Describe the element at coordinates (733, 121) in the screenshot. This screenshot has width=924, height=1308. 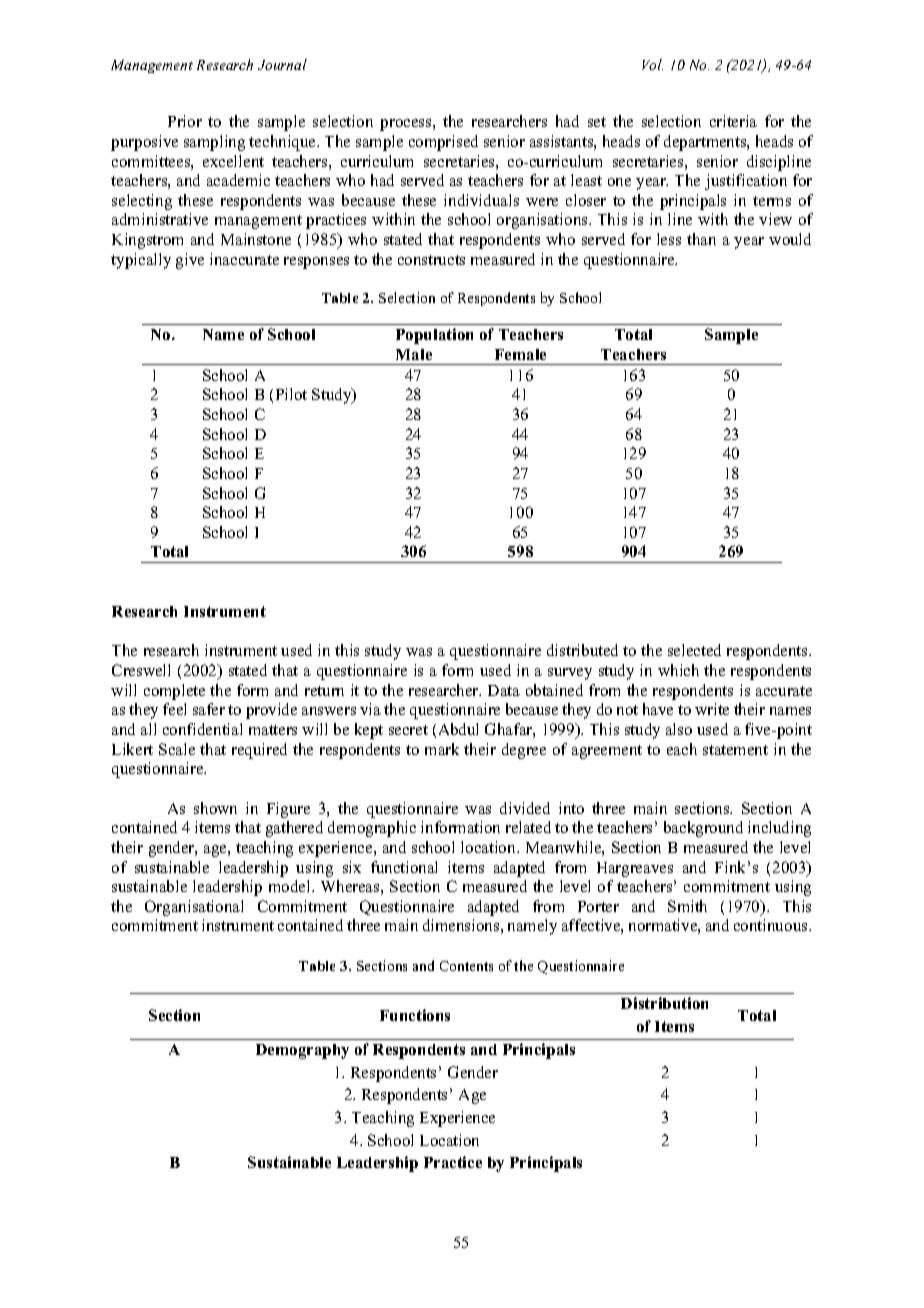
I see `criteria` at that location.
